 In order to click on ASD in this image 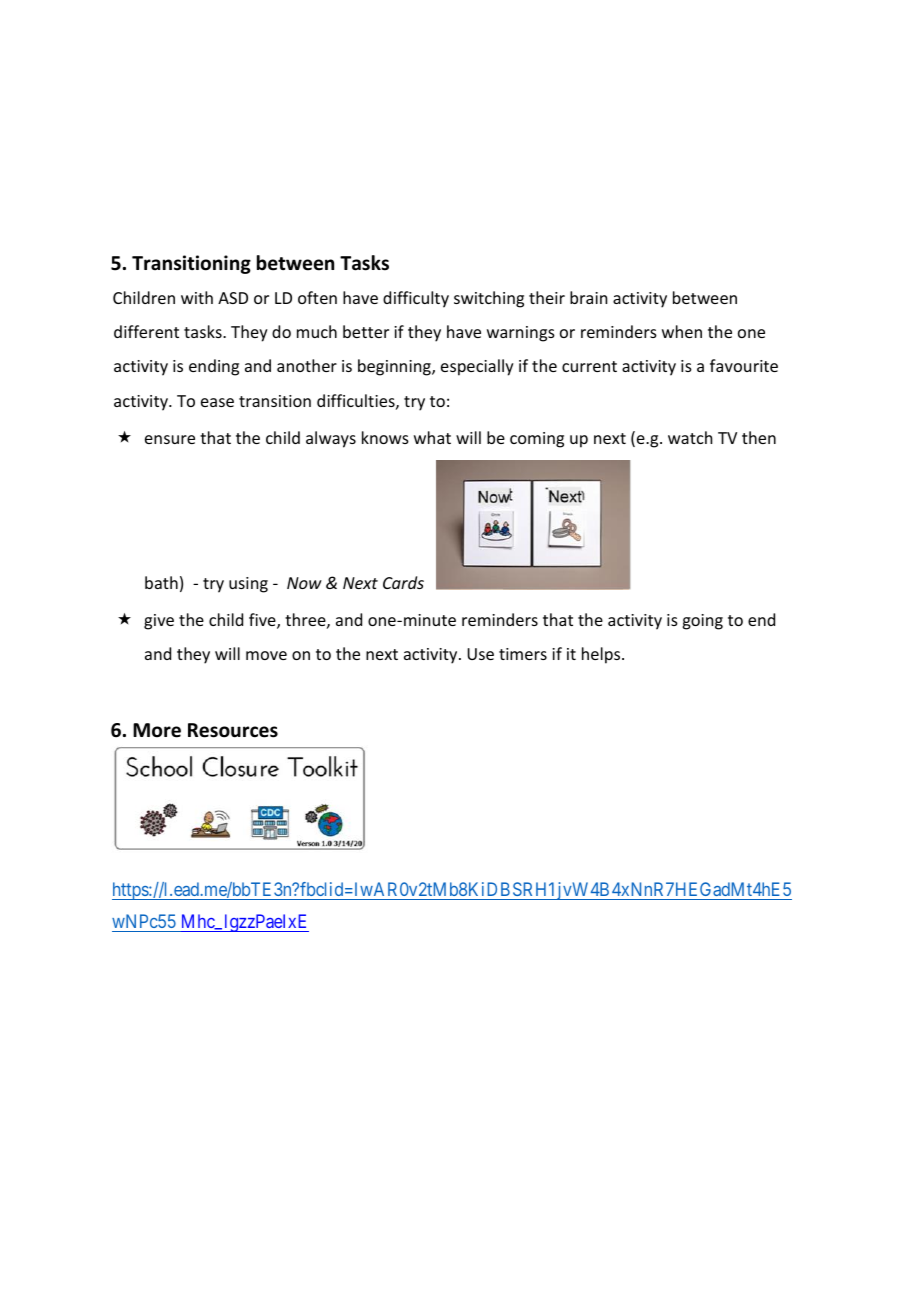, I will do `click(233, 298)`.
